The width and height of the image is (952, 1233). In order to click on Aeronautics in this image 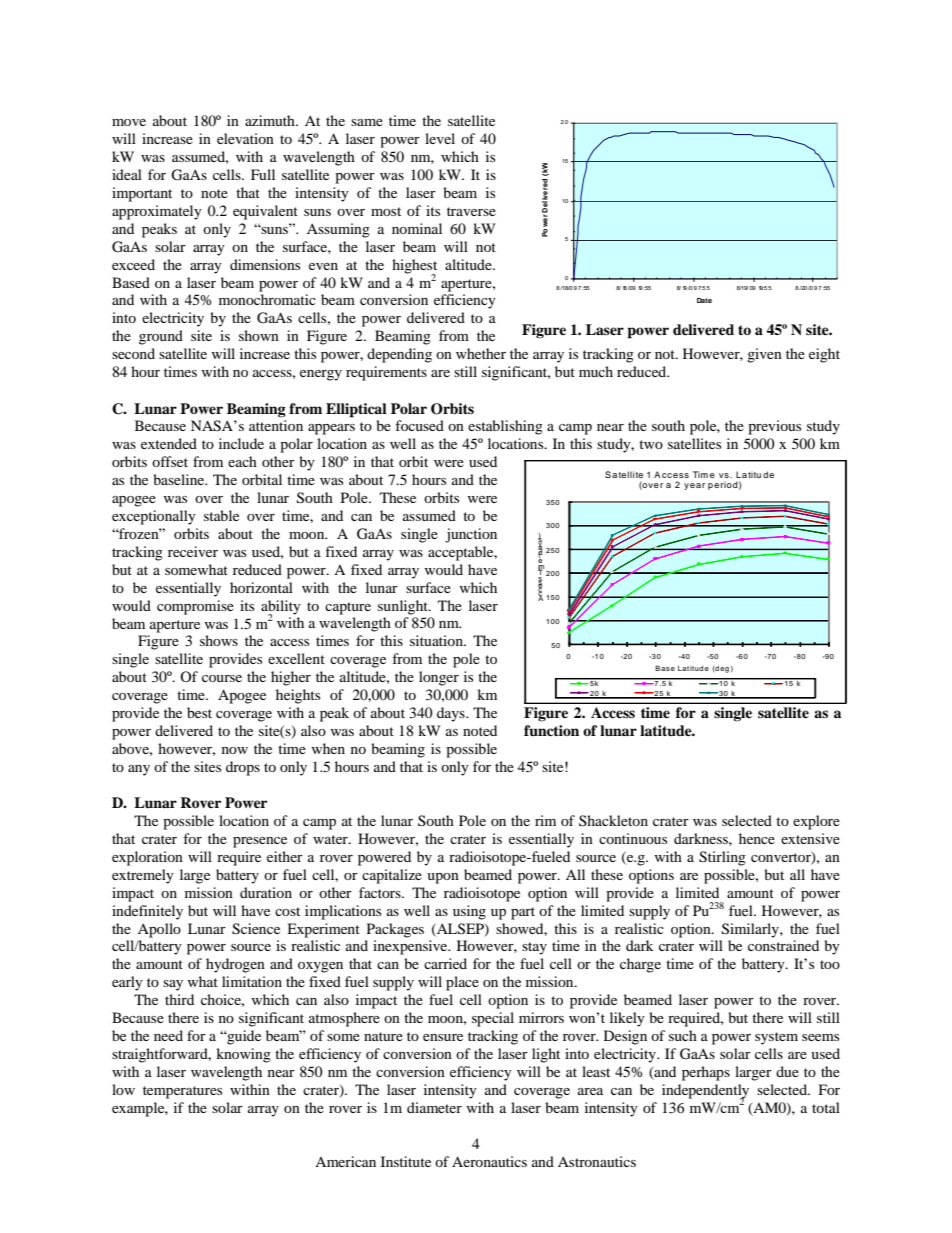, I will do `click(489, 1161)`.
